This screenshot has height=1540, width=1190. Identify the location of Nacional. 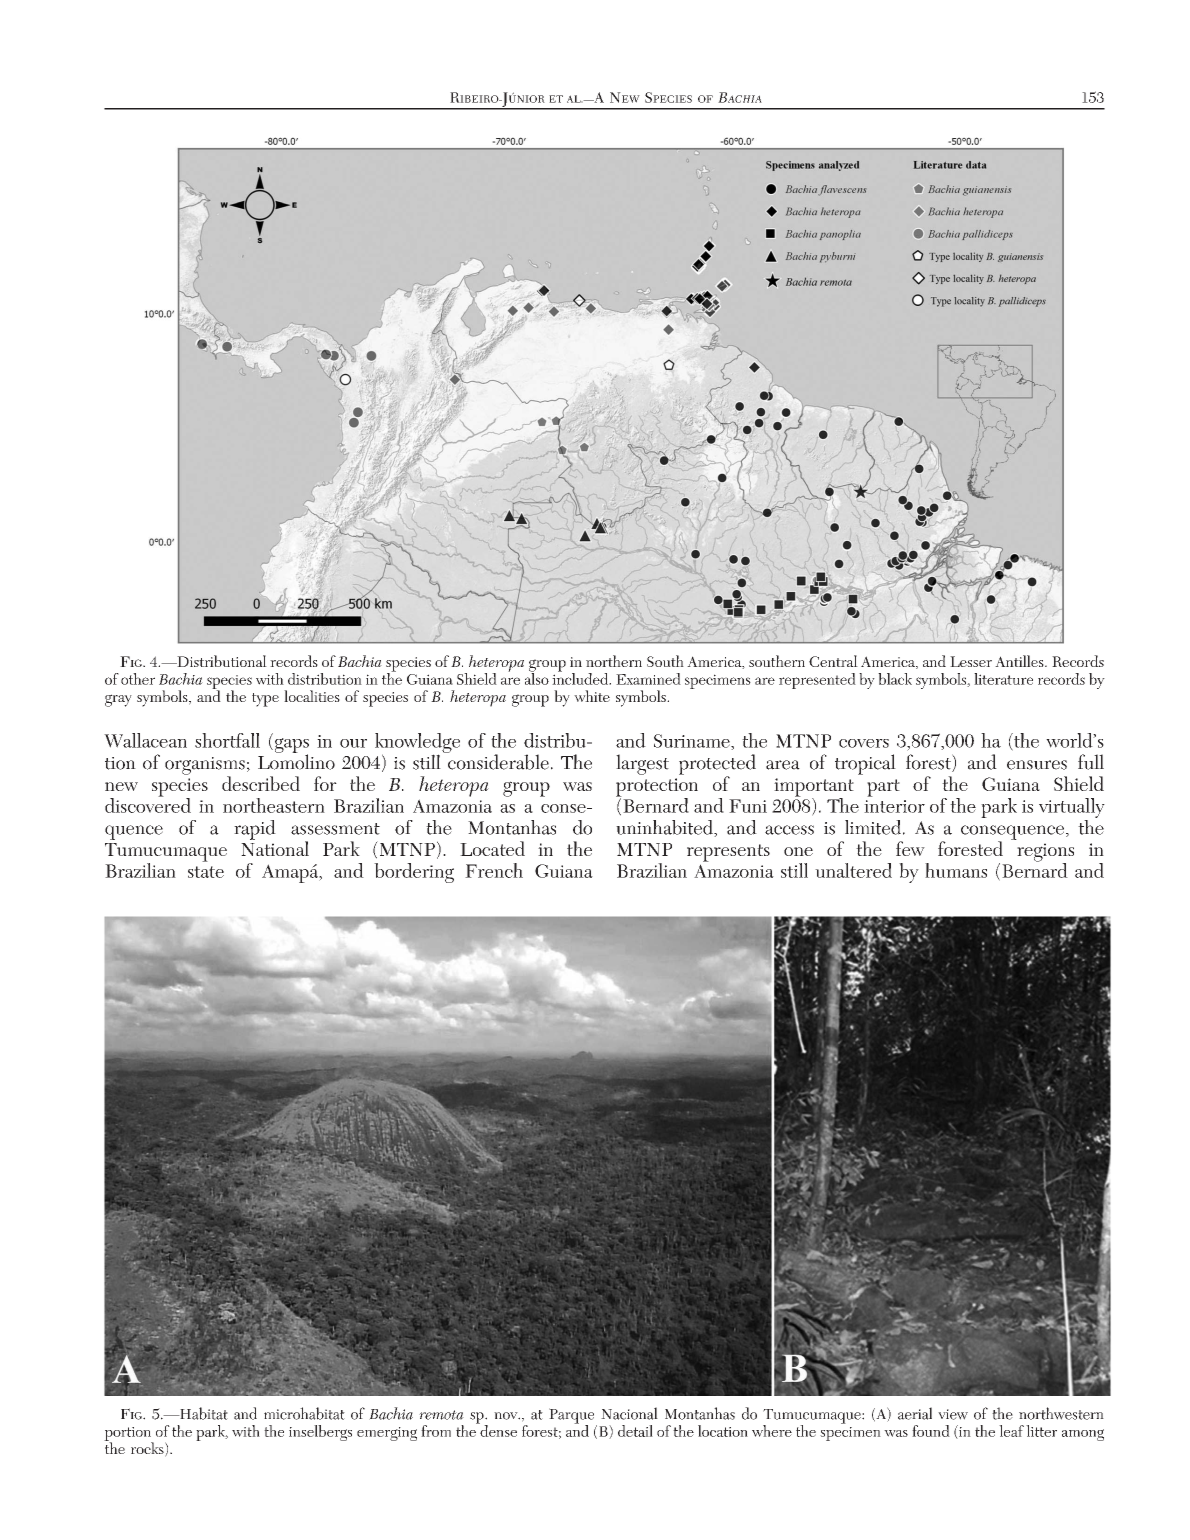
(629, 1413).
